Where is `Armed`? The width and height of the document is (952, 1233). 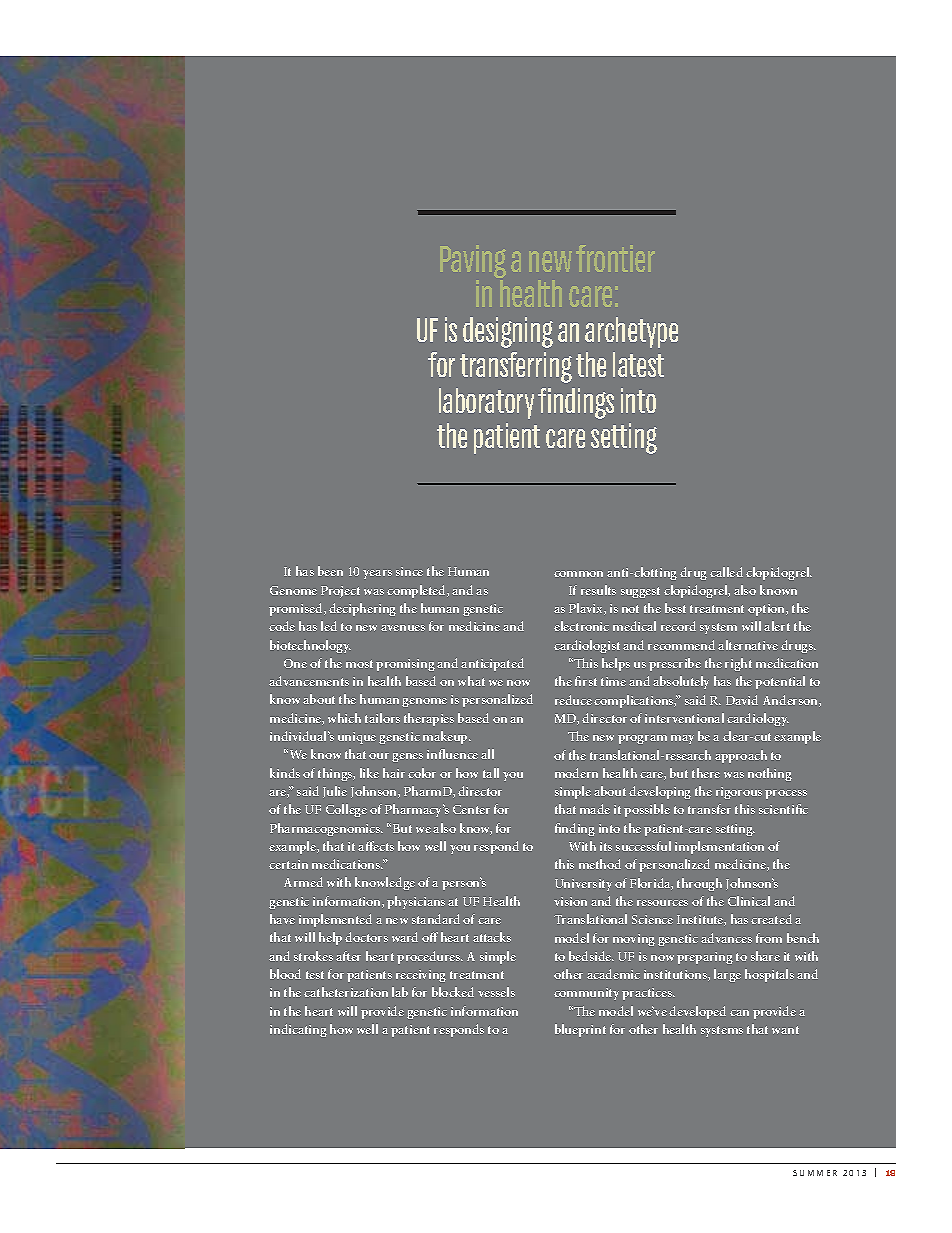 Armed is located at coordinates (303, 882).
